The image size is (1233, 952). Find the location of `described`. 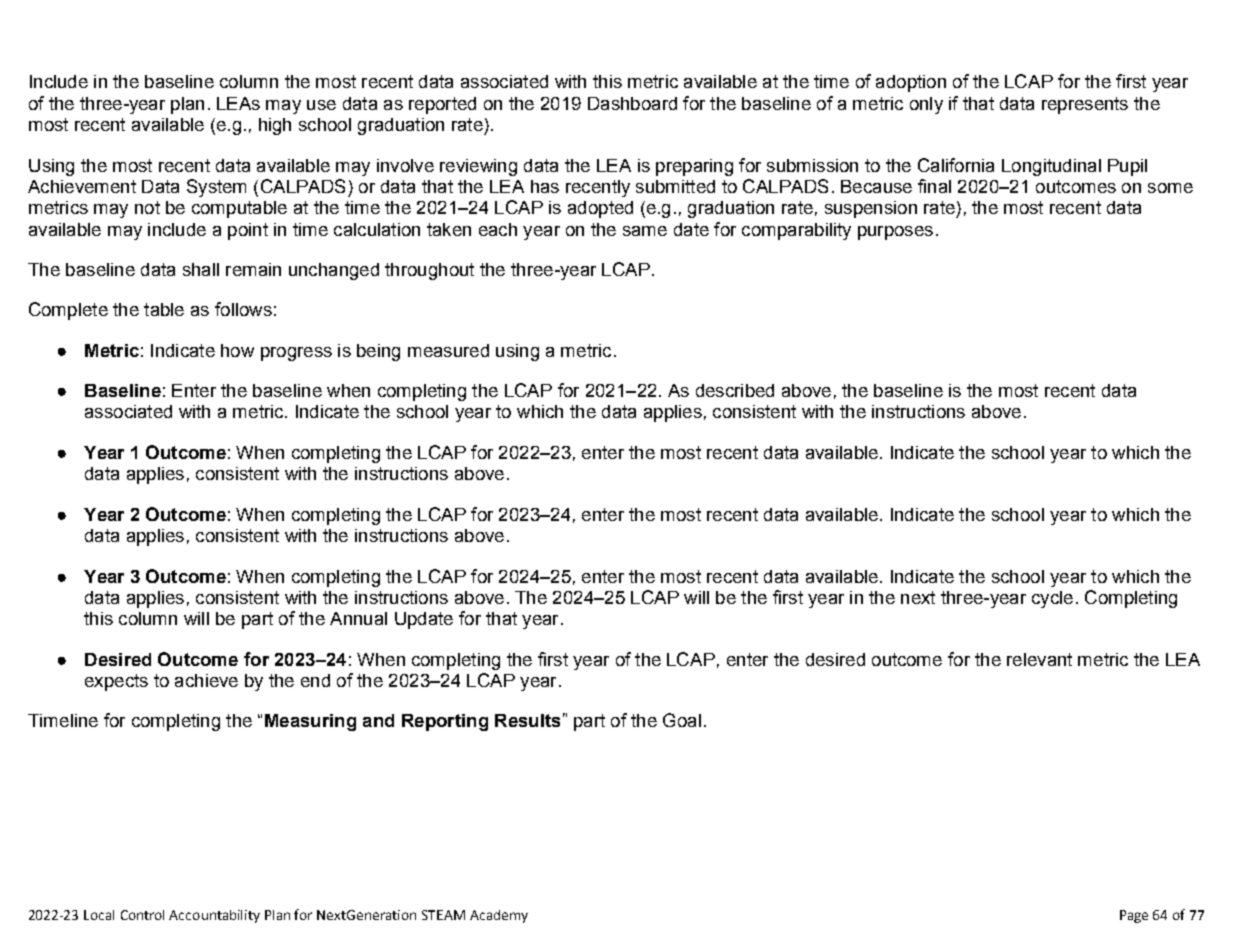

described is located at coordinates (735, 390).
